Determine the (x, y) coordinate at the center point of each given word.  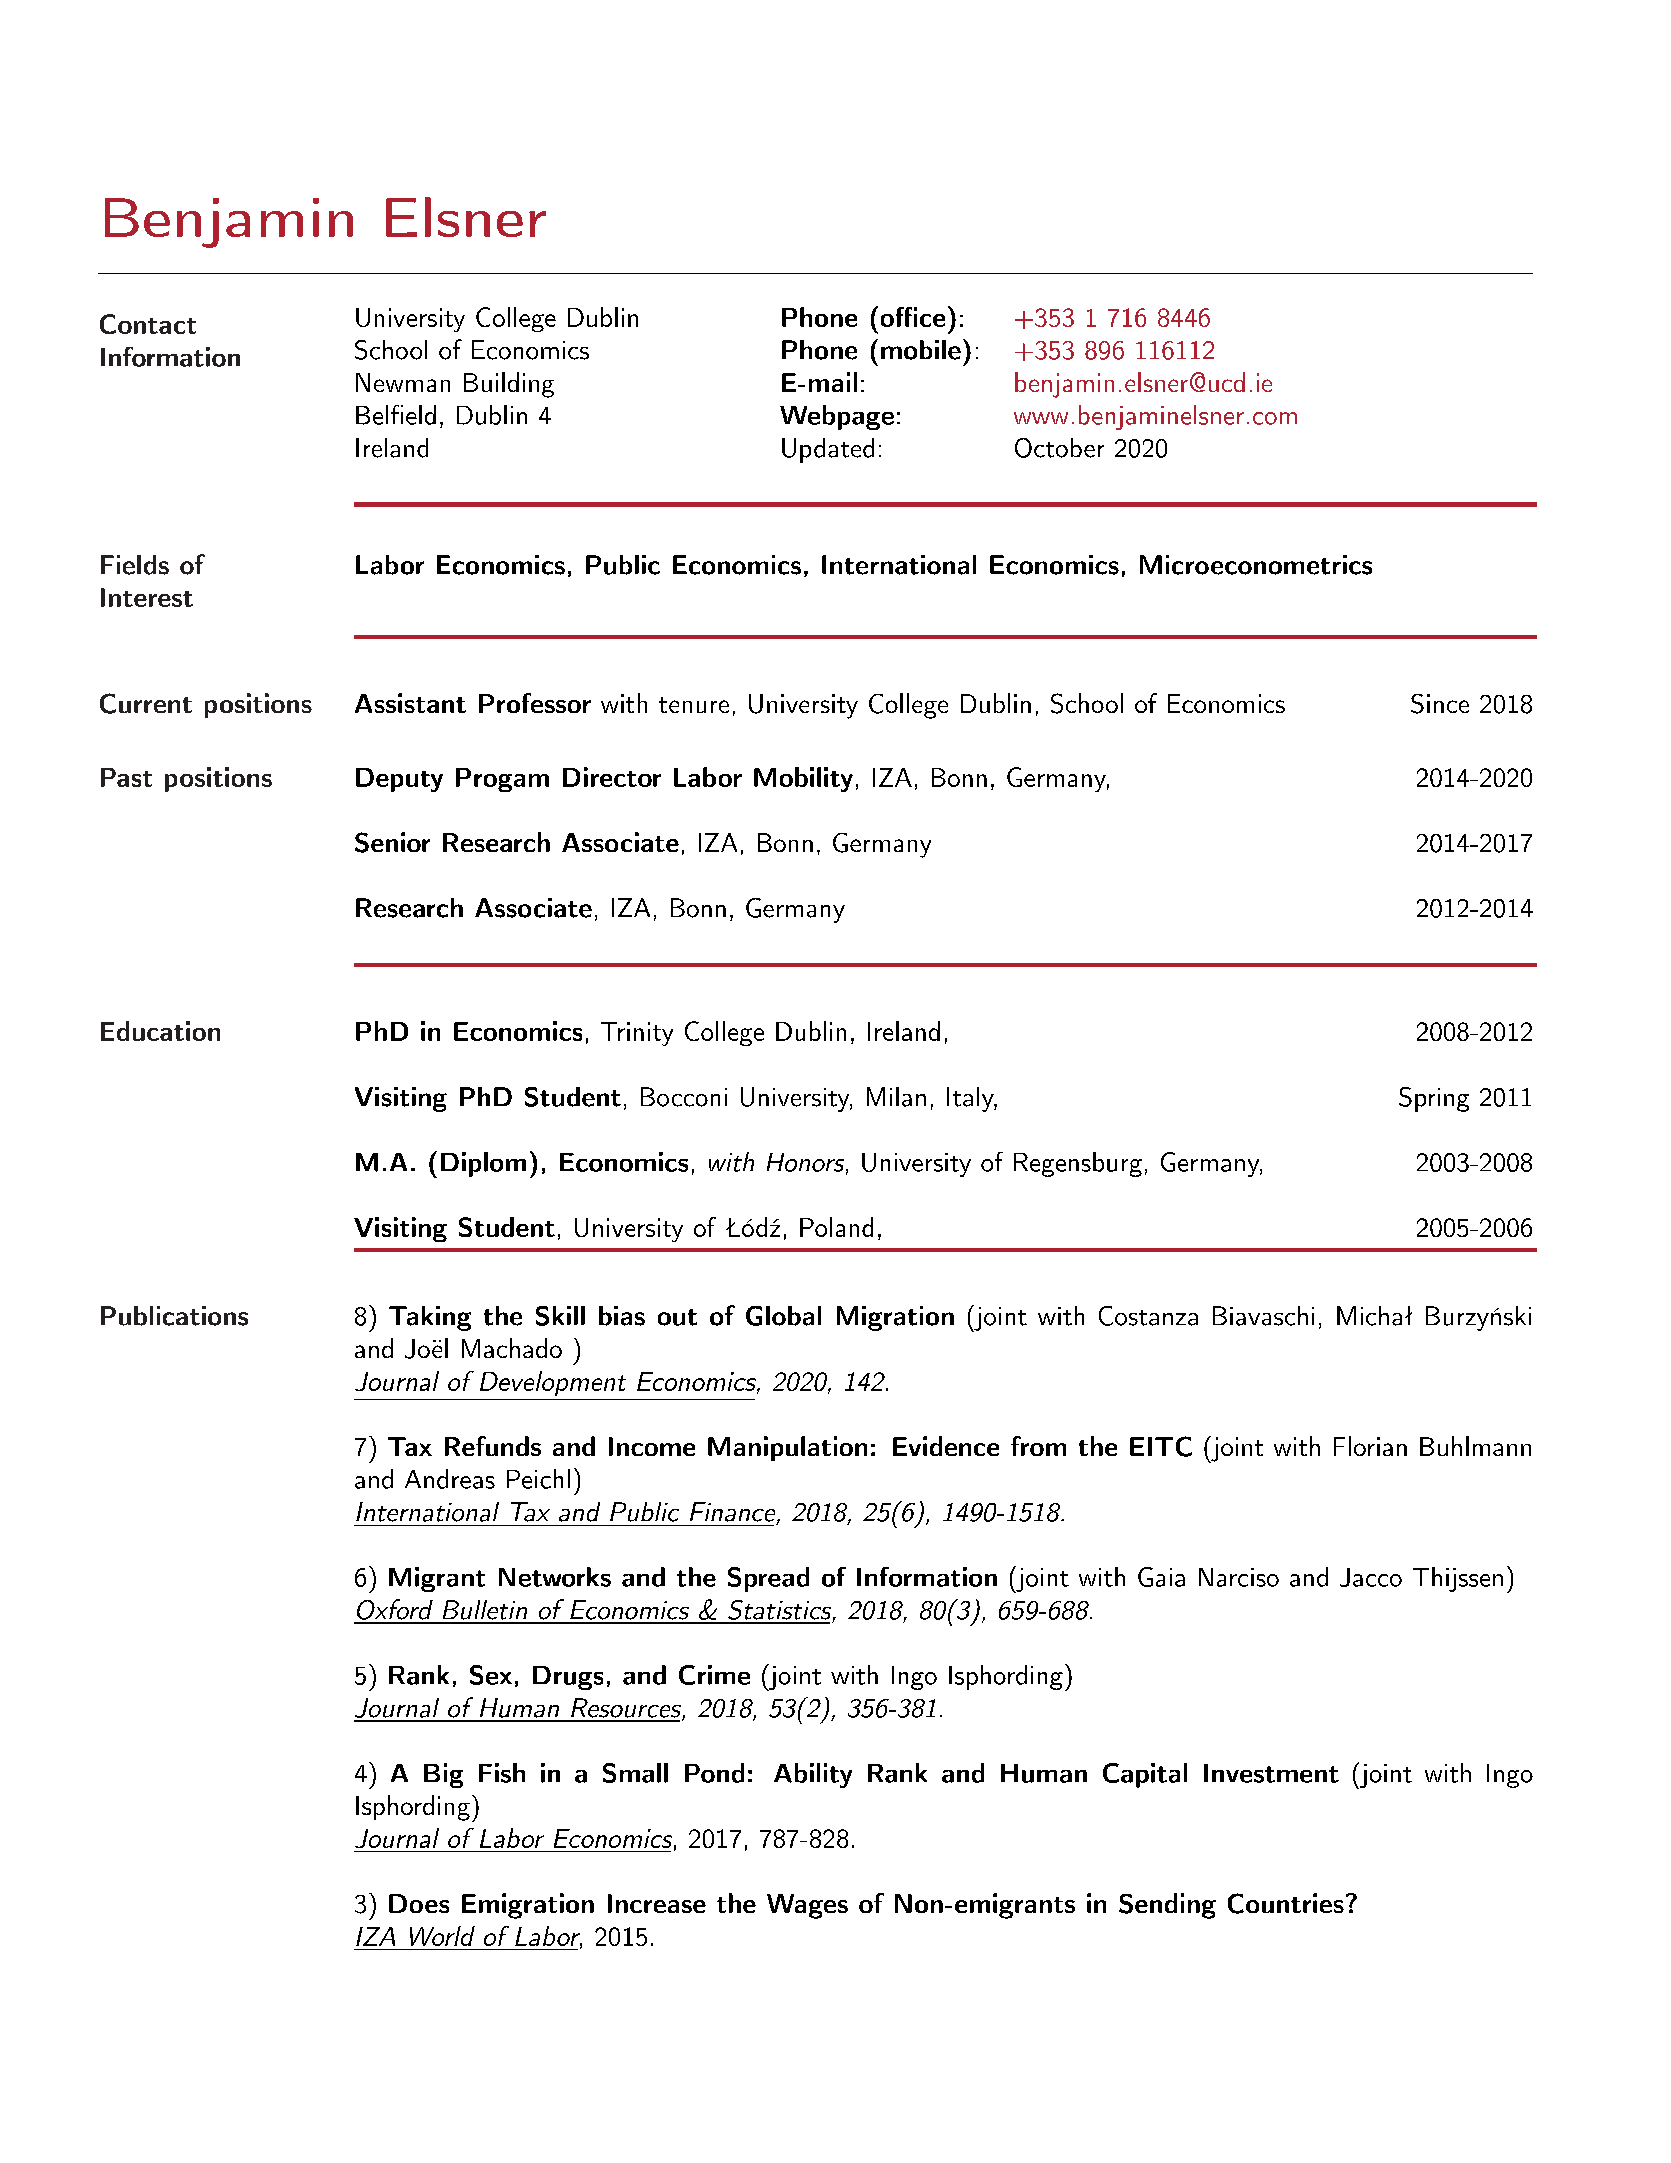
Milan (896, 1097)
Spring (1434, 1099)
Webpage (837, 417)
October (1059, 448)
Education (160, 1031)
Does (419, 1903)
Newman (403, 382)
